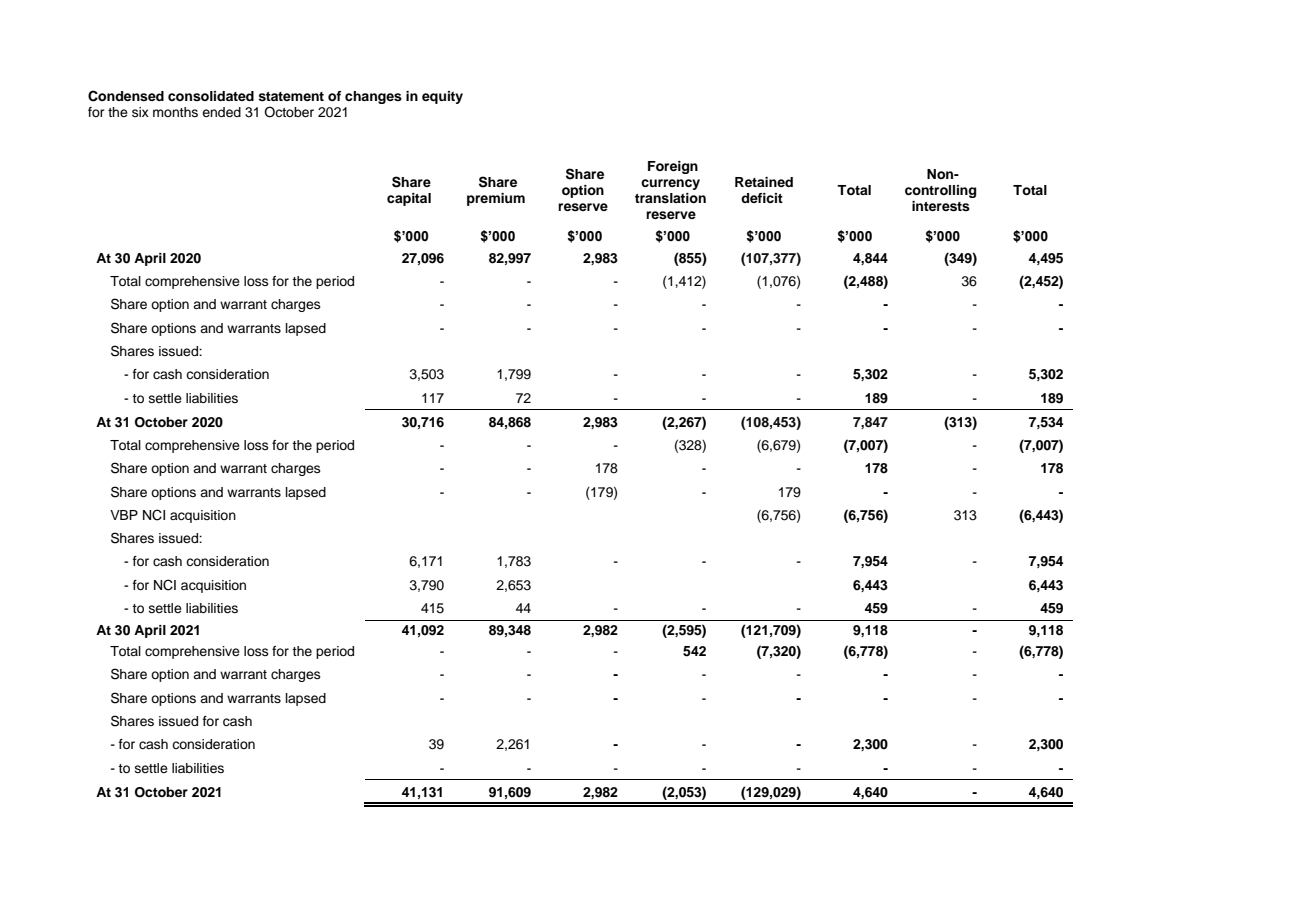 The image size is (1308, 924). Describe the element at coordinates (496, 199) in the screenshot. I see `premium` at that location.
